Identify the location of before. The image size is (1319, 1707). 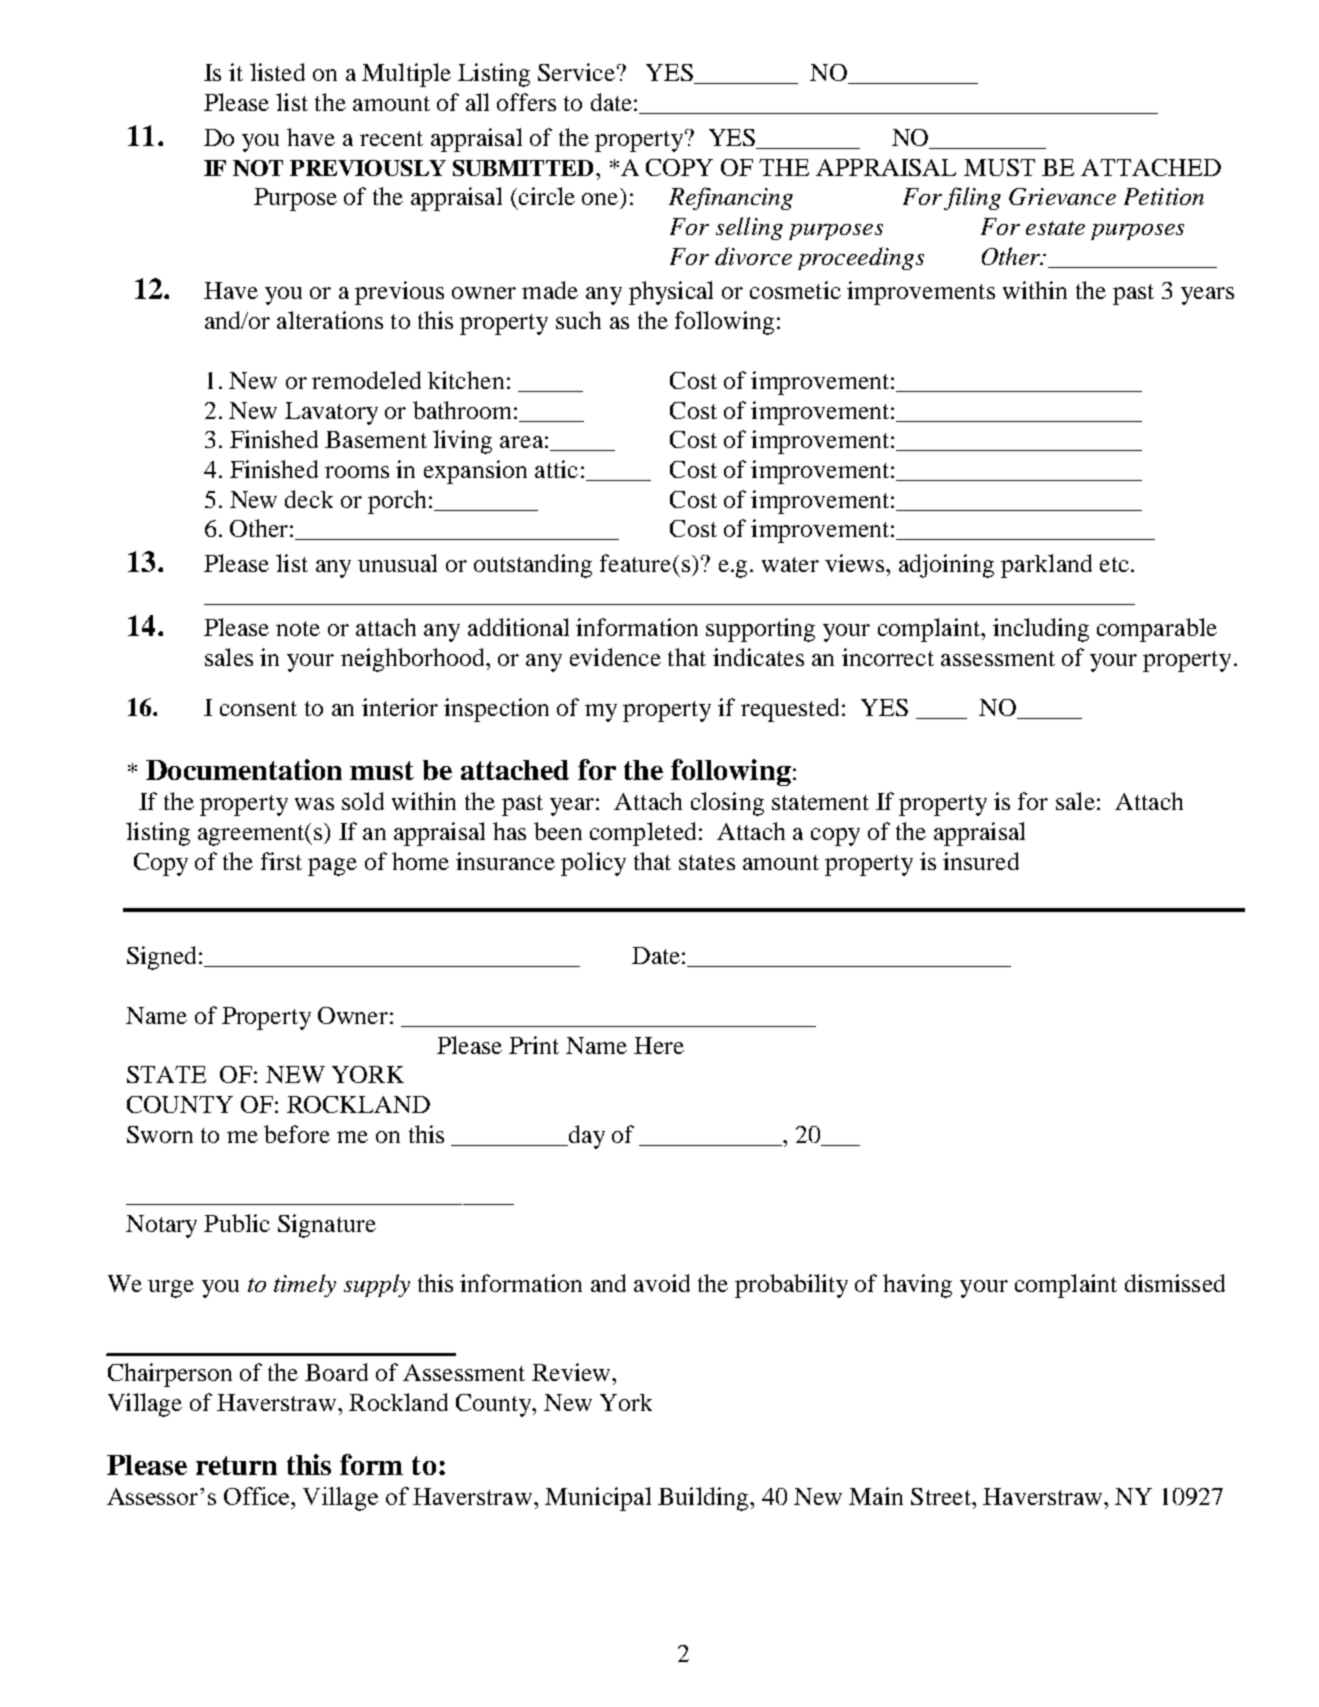
(297, 1134).
